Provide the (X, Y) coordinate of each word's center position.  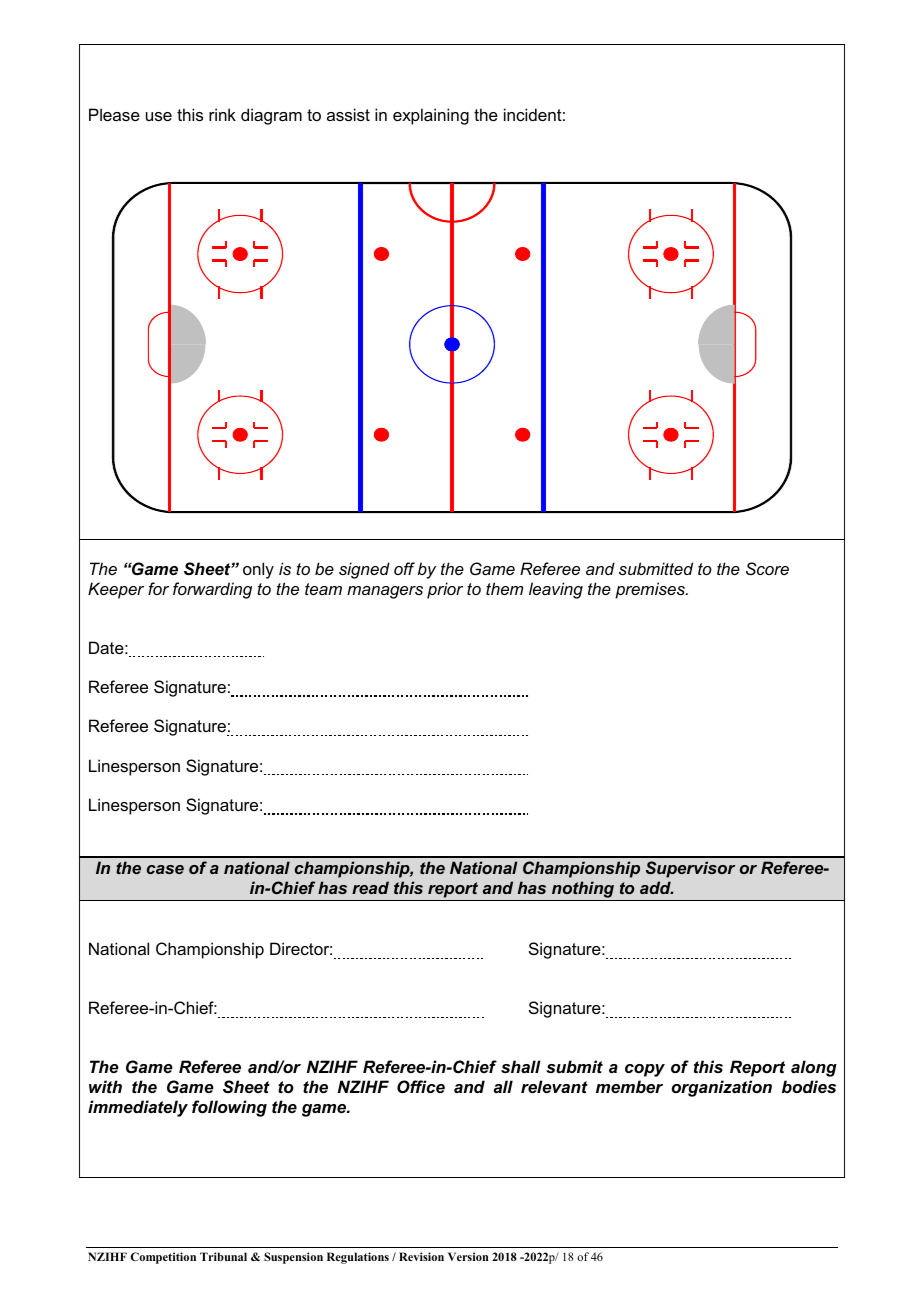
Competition (163, 1258)
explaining (431, 116)
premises (651, 590)
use (159, 116)
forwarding (212, 590)
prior (445, 590)
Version (468, 1256)
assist (348, 114)
